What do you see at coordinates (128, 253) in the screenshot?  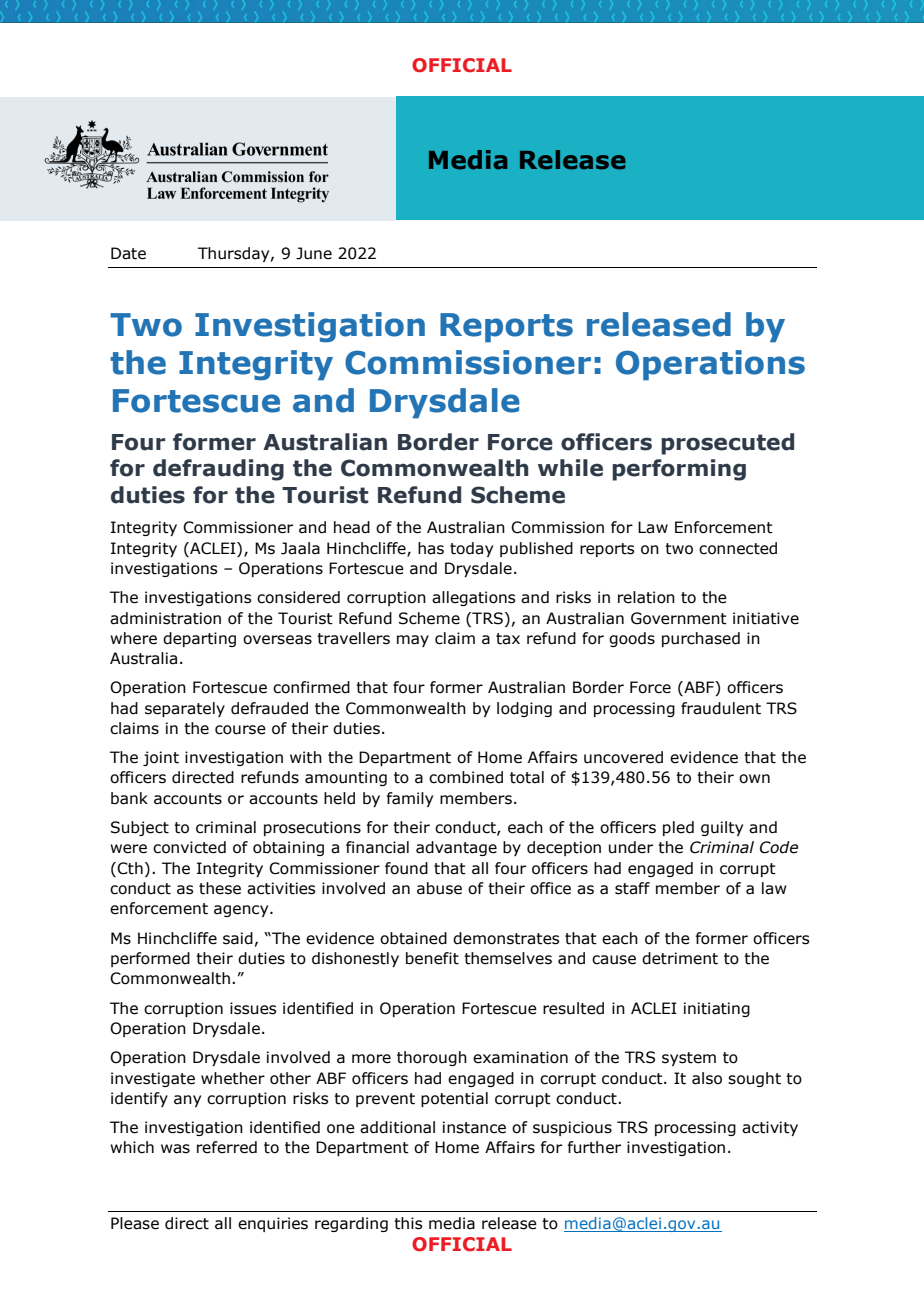 I see `Date` at bounding box center [128, 253].
